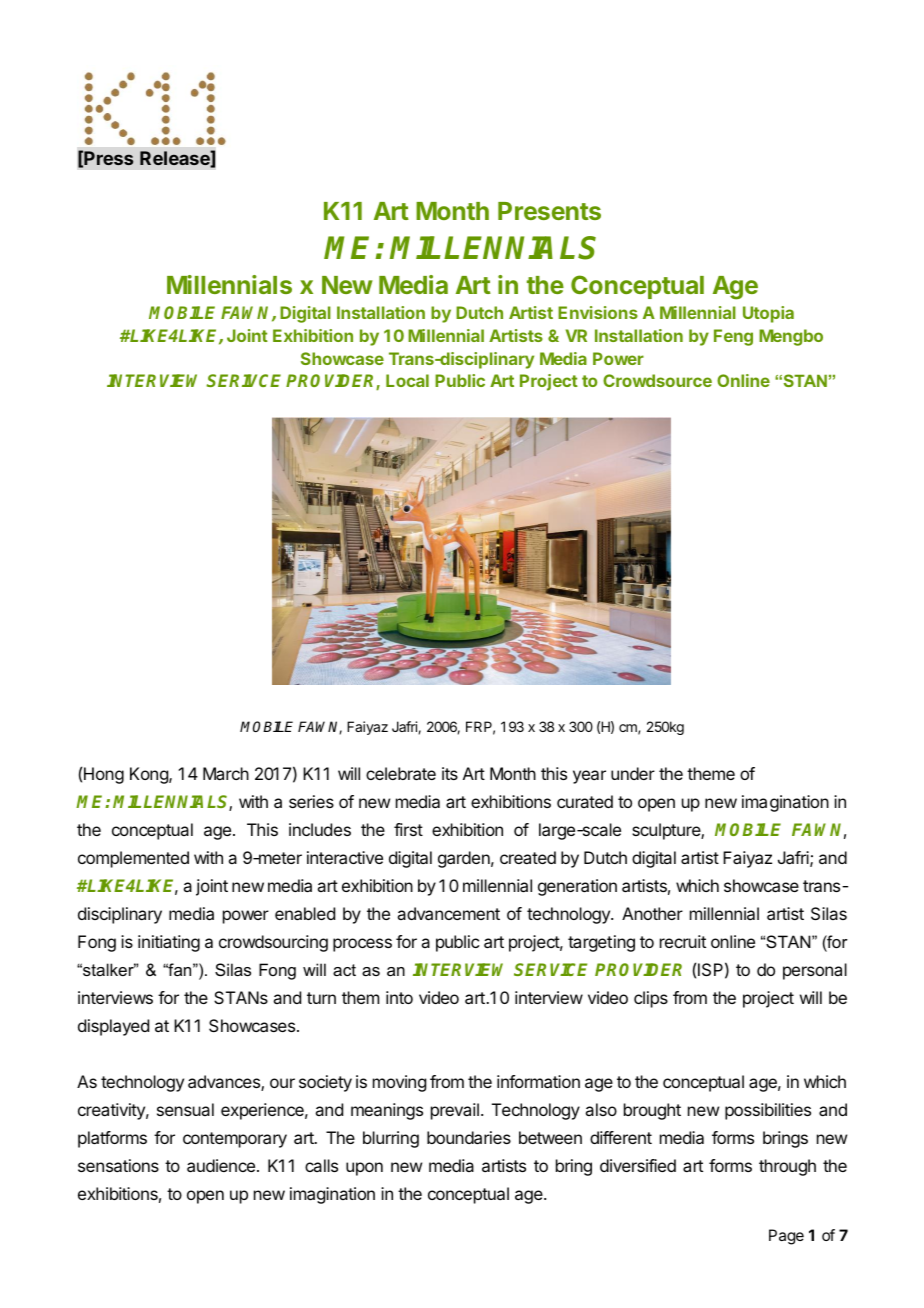  What do you see at coordinates (768, 314) in the screenshot?
I see `Utopia` at bounding box center [768, 314].
